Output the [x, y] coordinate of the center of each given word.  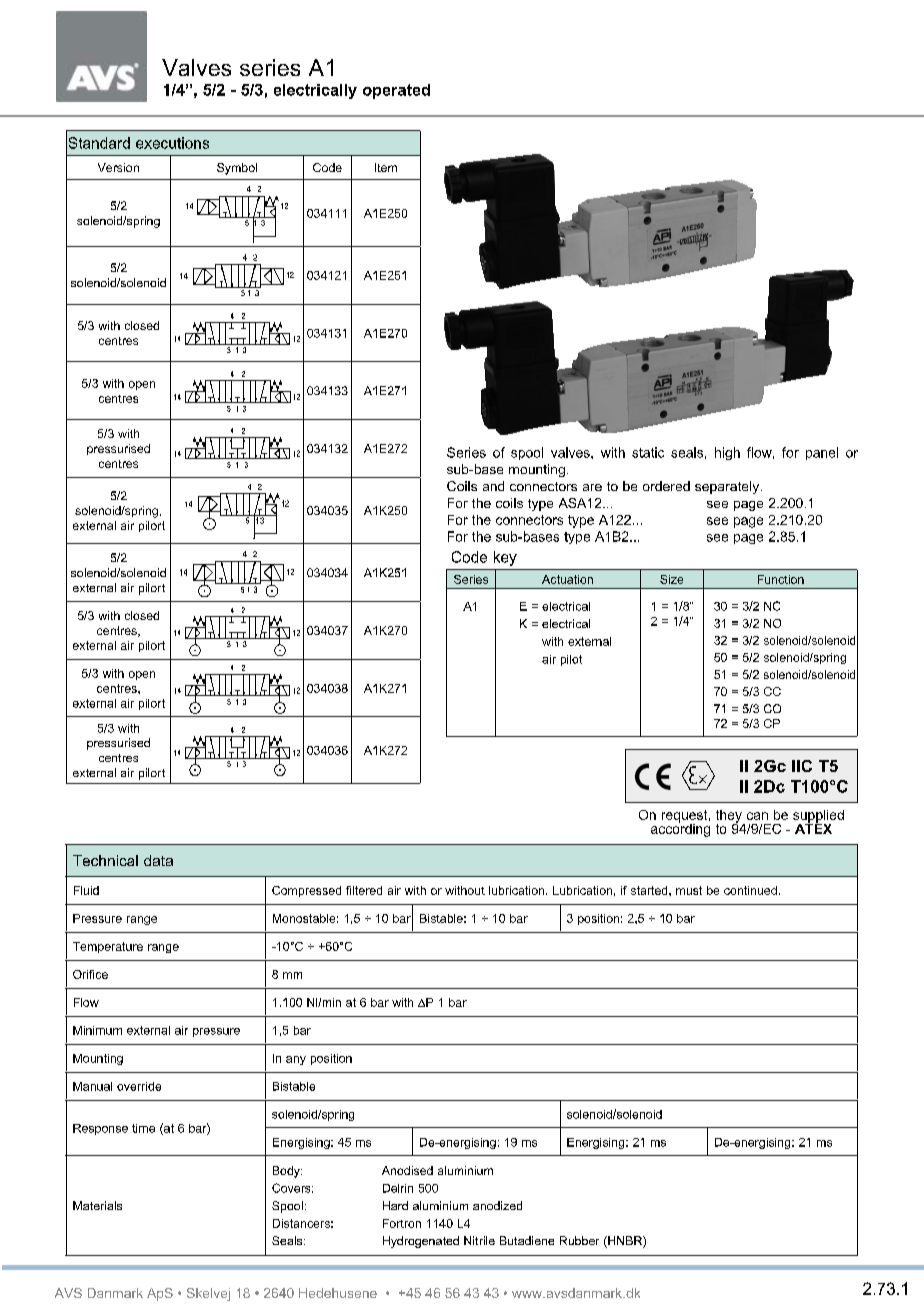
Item [386, 167]
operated [396, 91]
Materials [97, 1205]
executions [172, 143]
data [158, 860]
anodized [497, 1205]
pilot [571, 660]
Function [781, 579]
